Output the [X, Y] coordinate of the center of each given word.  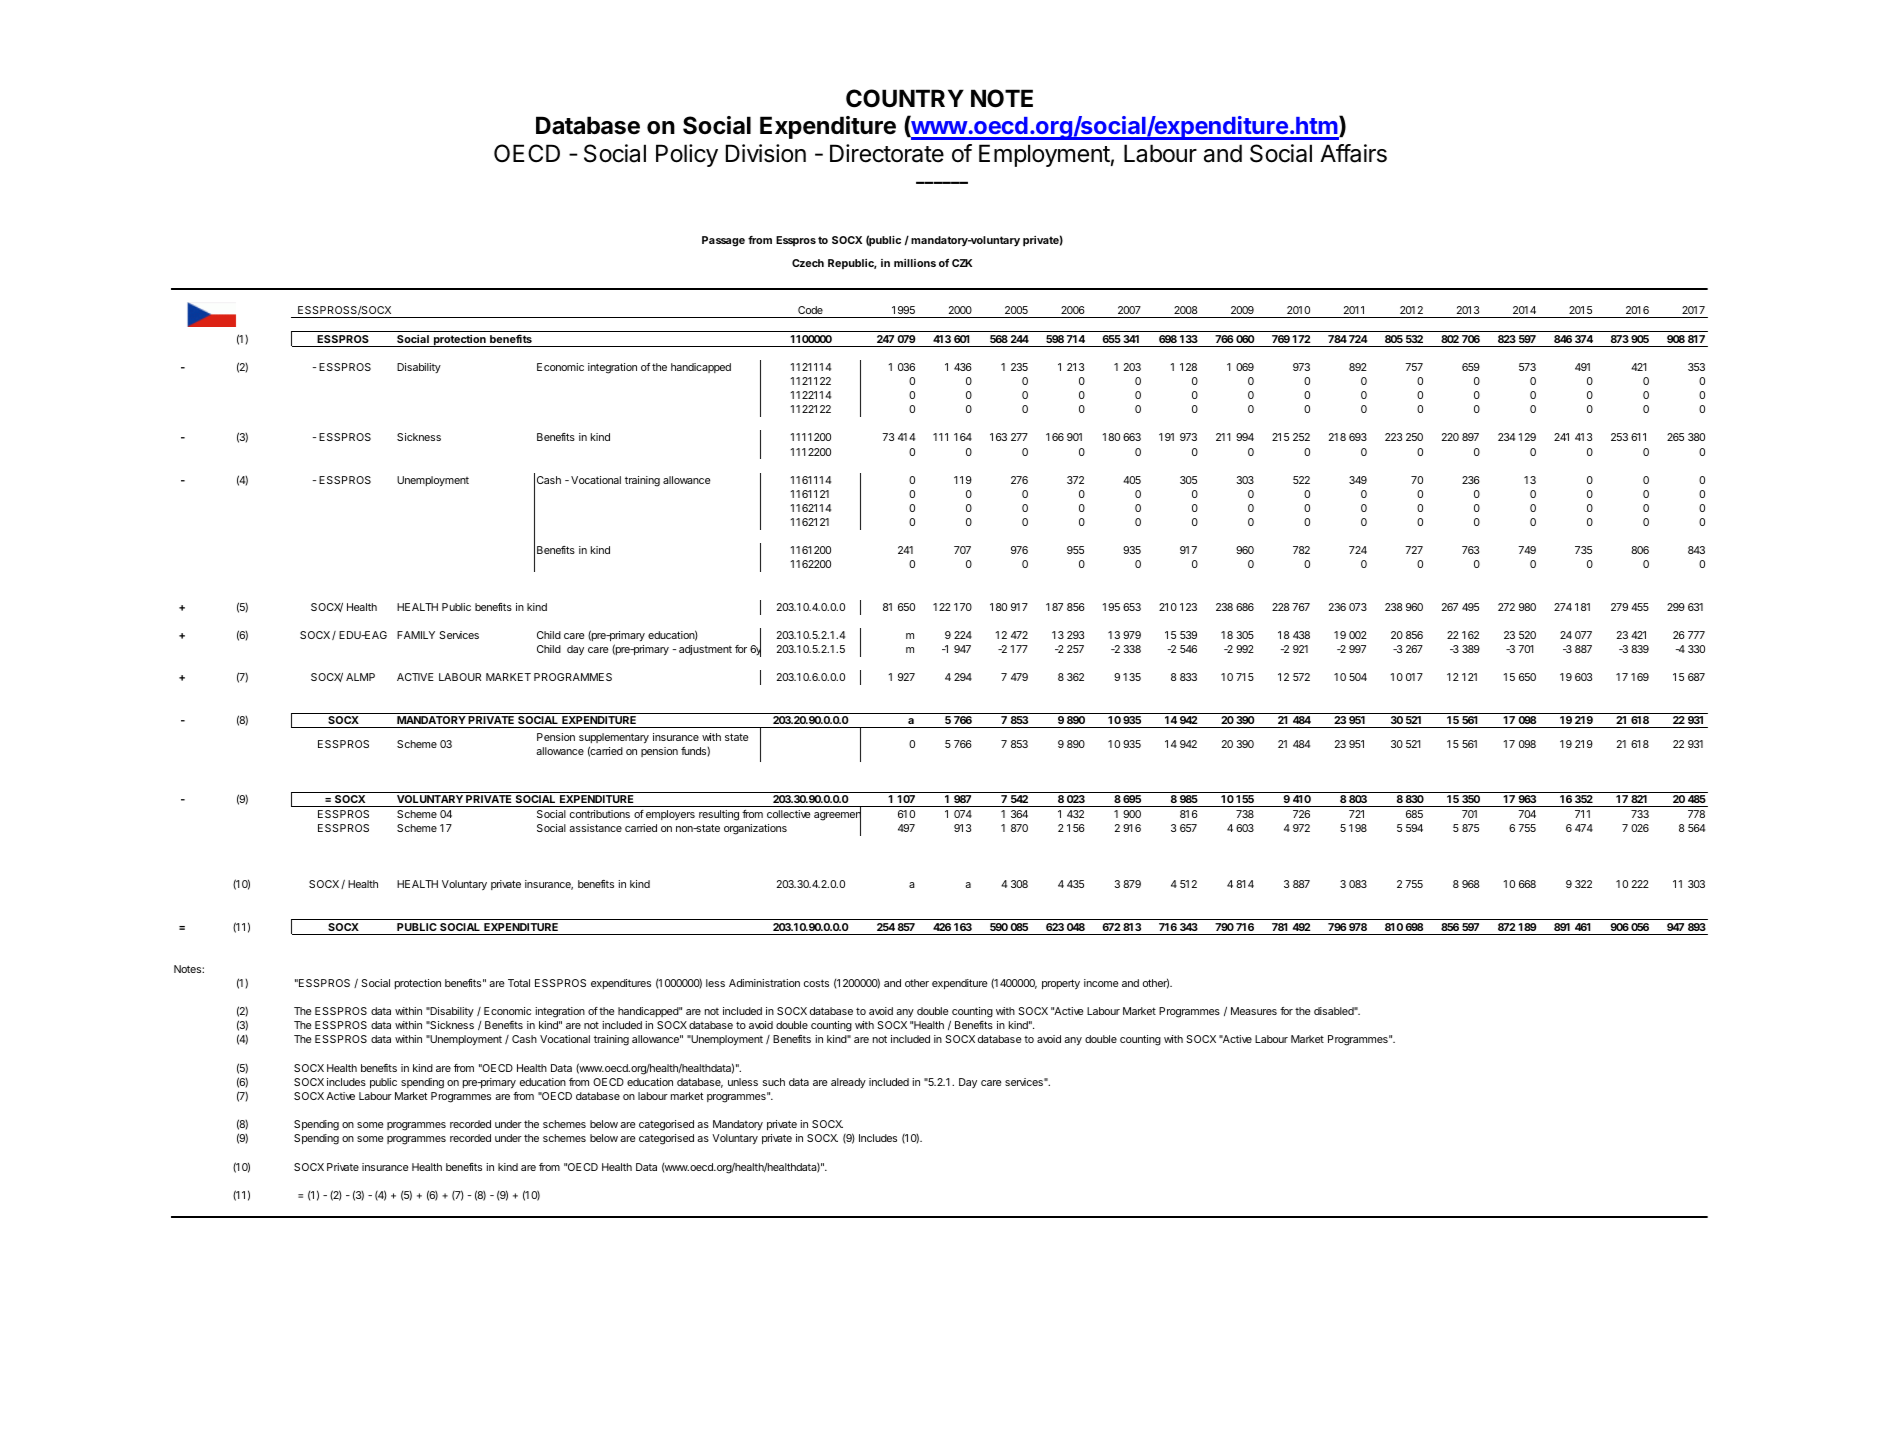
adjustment [705, 650]
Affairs [1353, 153]
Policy [687, 155]
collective [788, 814]
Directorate [887, 153]
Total [519, 983]
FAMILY [416, 635]
